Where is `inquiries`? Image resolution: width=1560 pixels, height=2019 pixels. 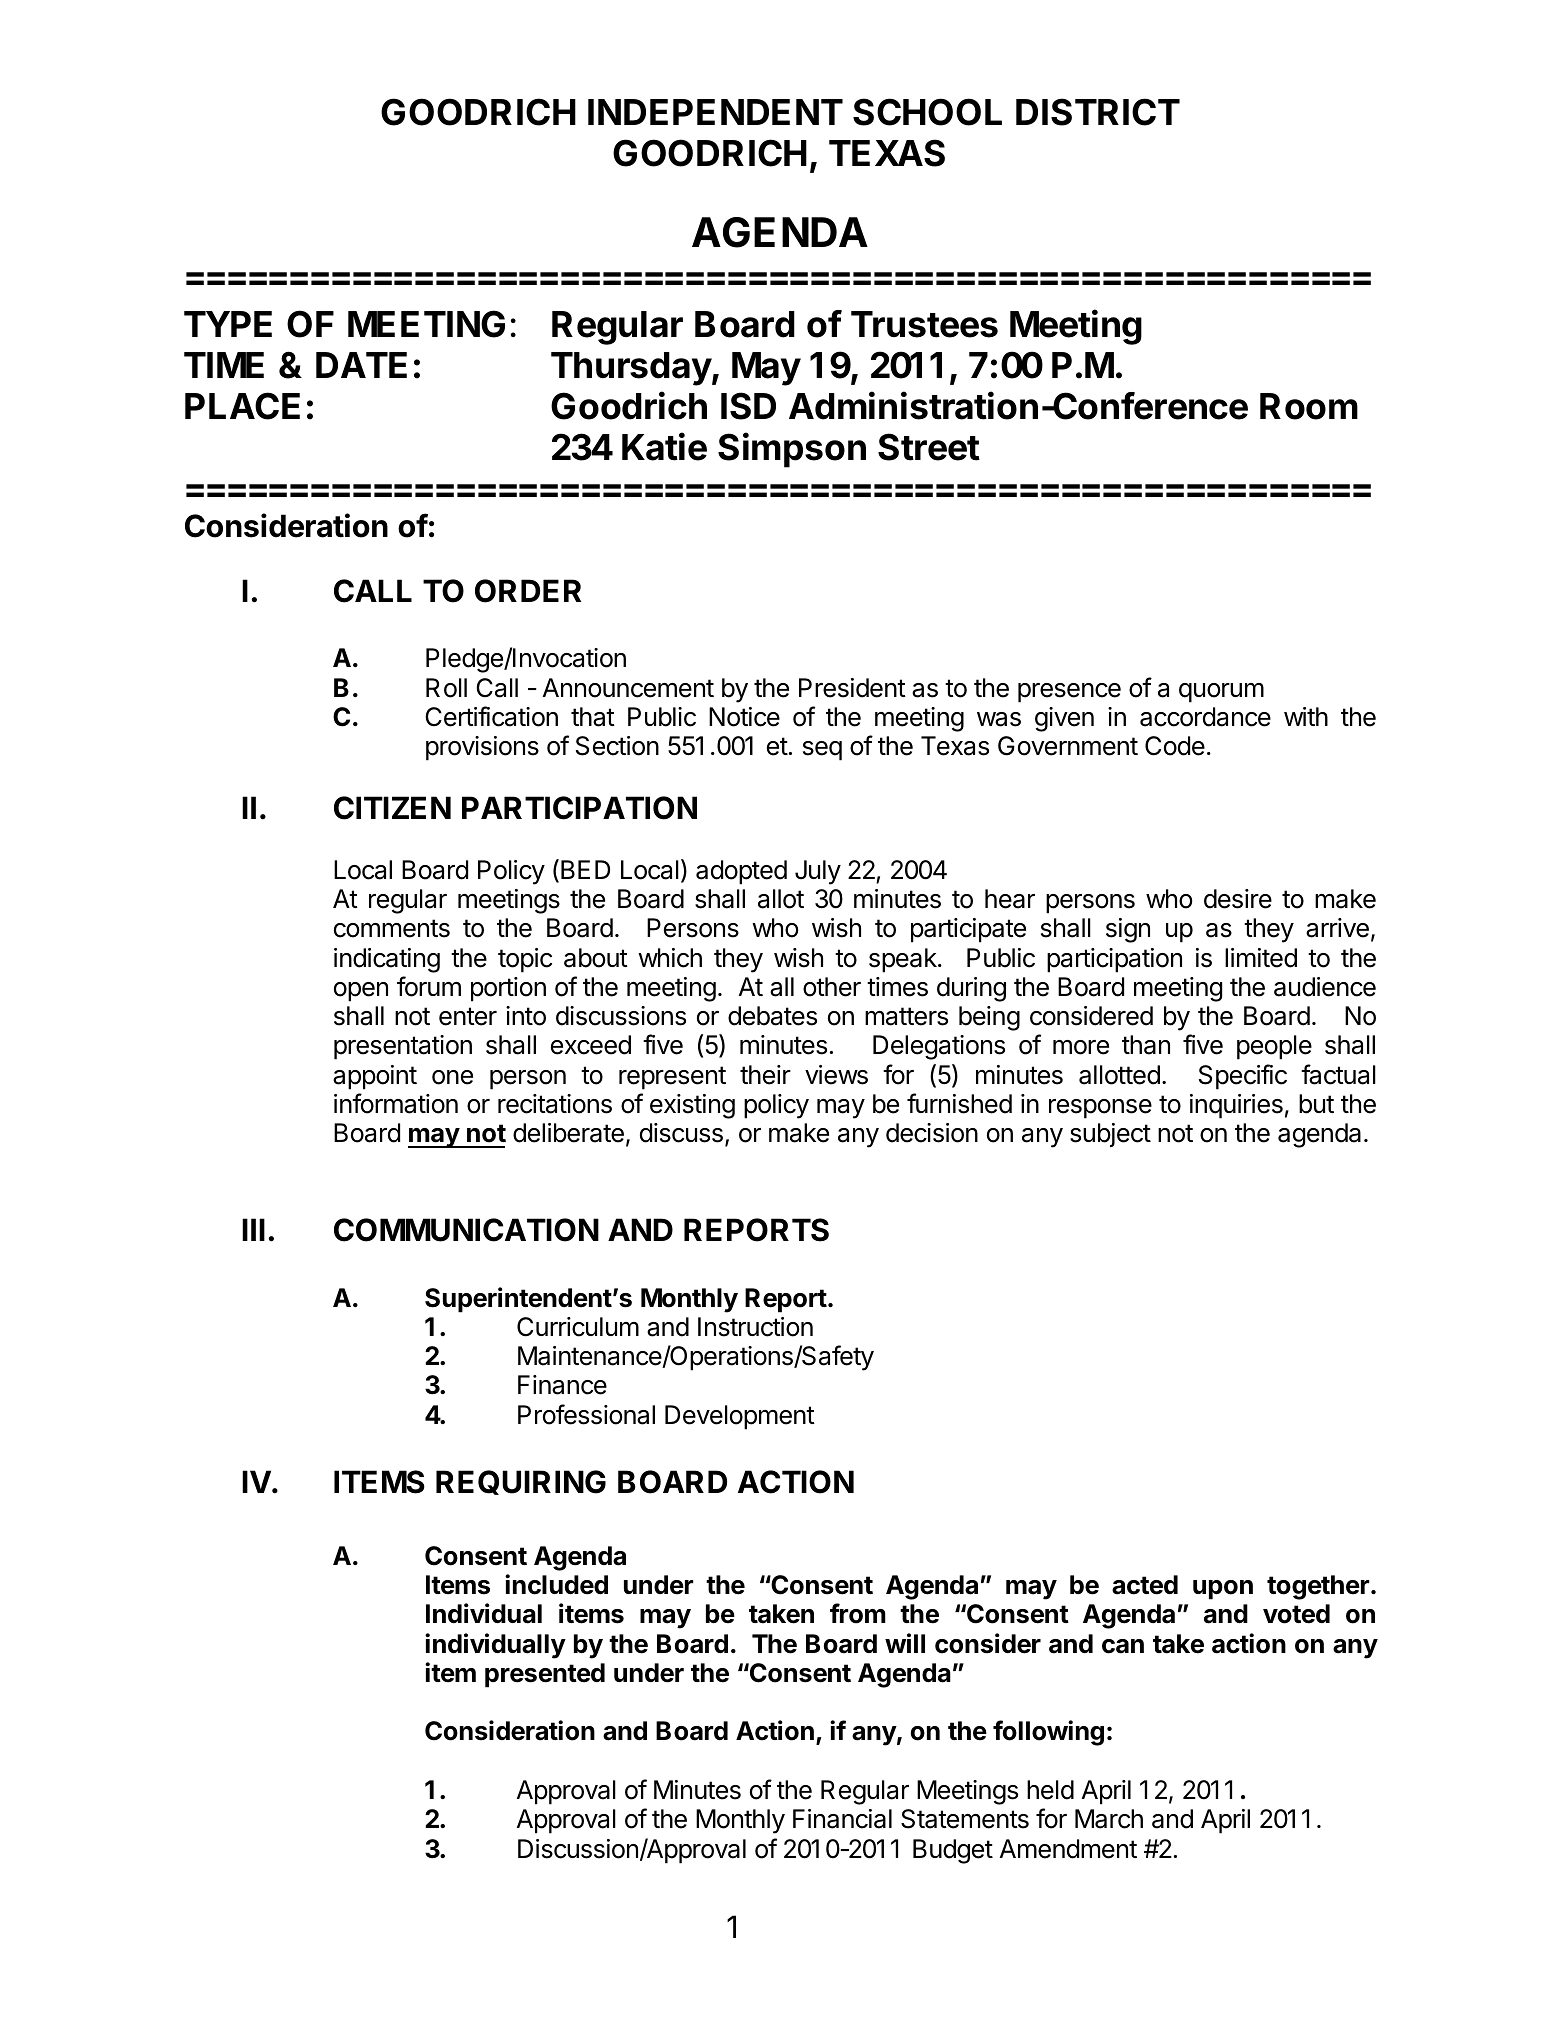 inquiries is located at coordinates (1236, 1106).
